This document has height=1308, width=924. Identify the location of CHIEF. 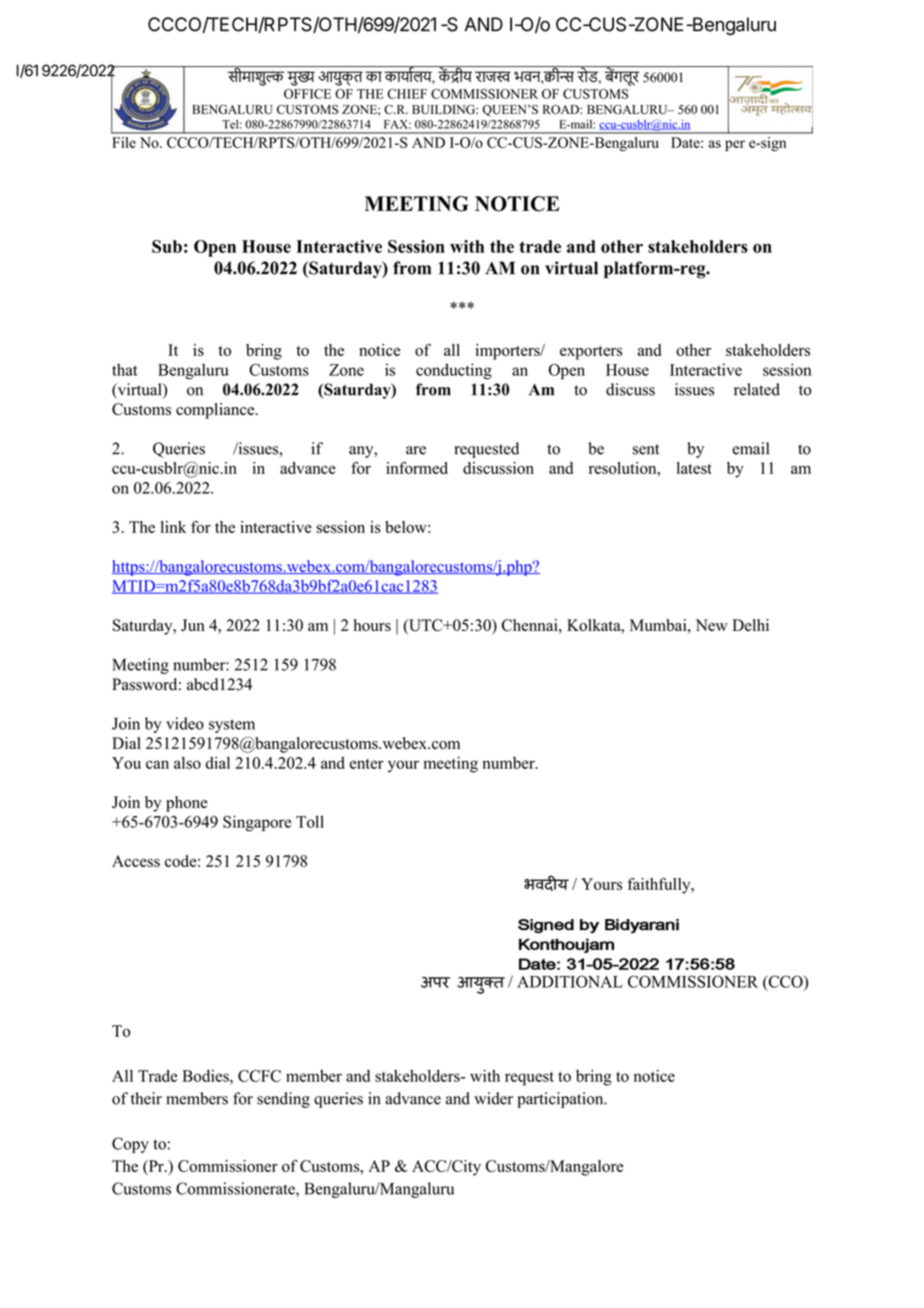
(407, 94).
